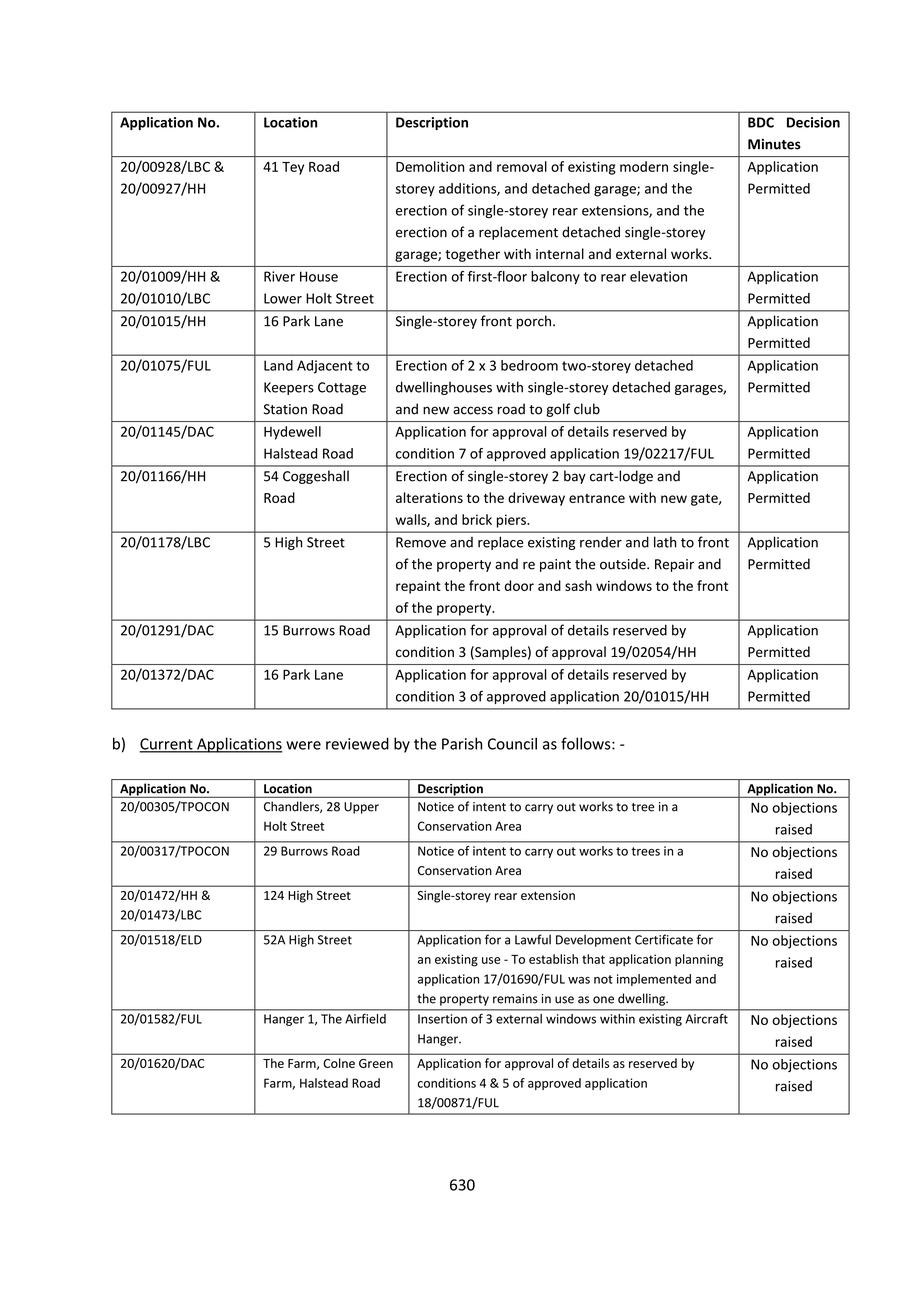  I want to click on lath, so click(665, 542).
